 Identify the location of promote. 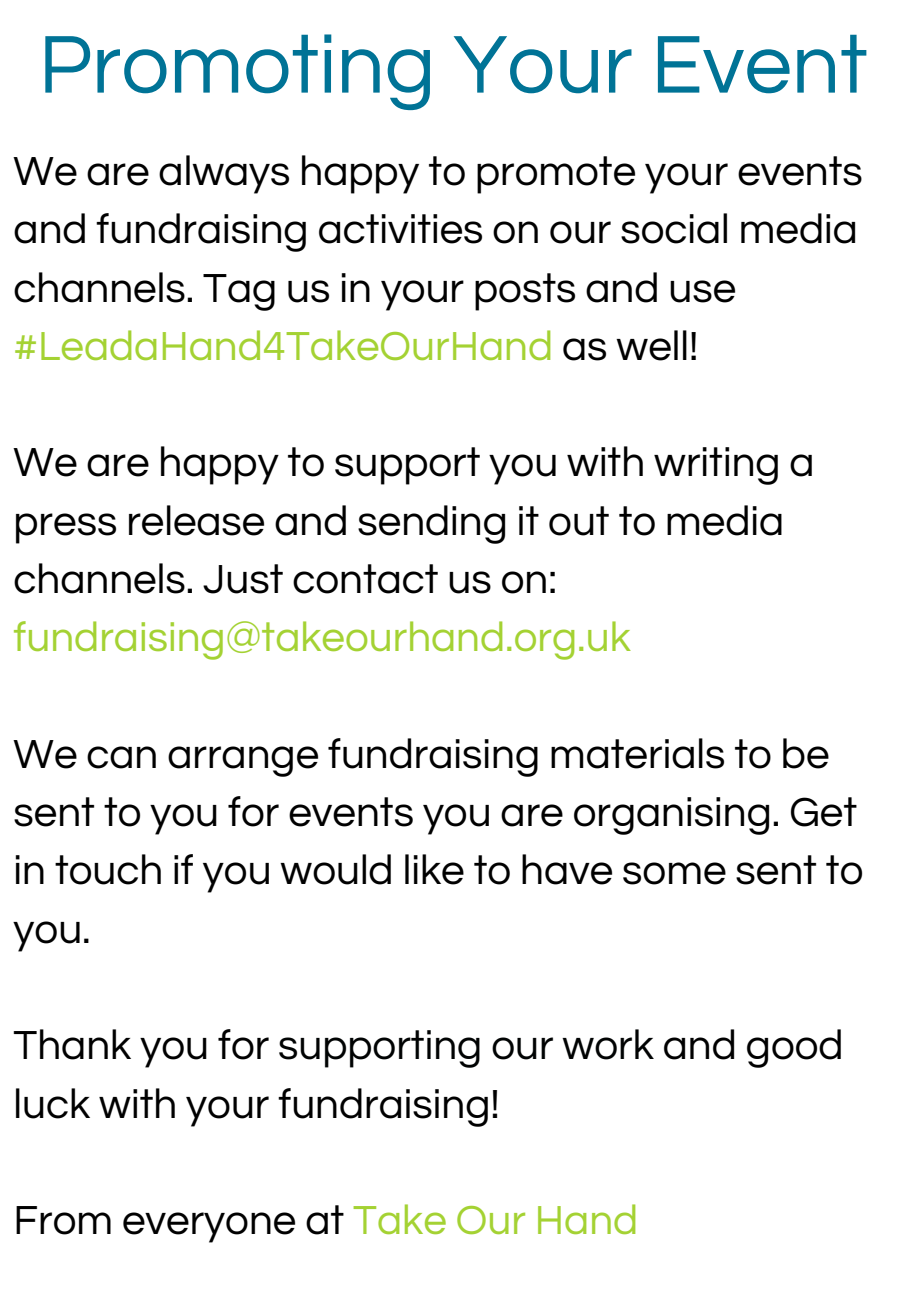
(556, 175).
